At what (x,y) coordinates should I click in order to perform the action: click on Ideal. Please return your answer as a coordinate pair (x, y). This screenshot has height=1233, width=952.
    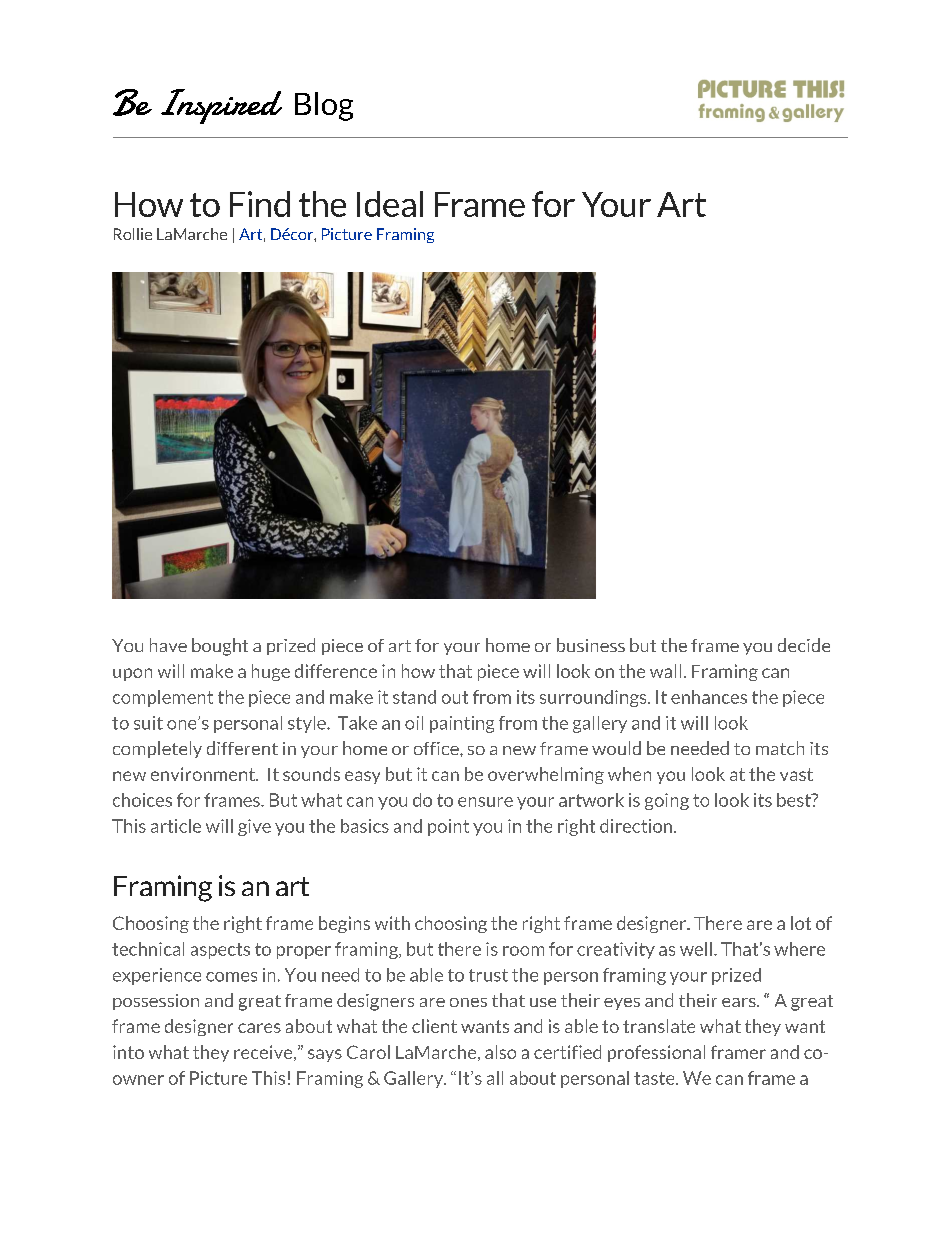
    Looking at the image, I should click on (390, 204).
